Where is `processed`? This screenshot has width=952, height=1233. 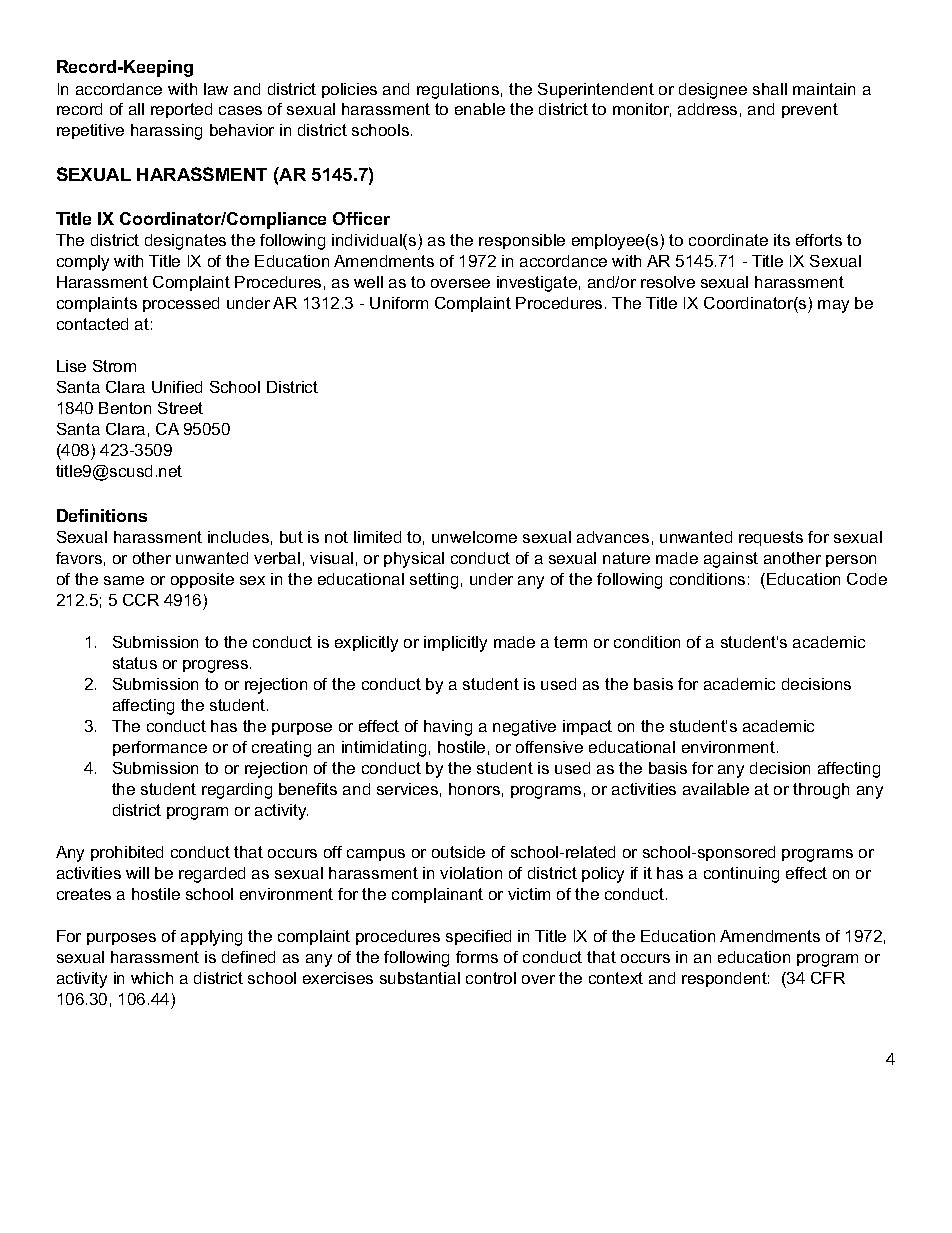 processed is located at coordinates (181, 304).
